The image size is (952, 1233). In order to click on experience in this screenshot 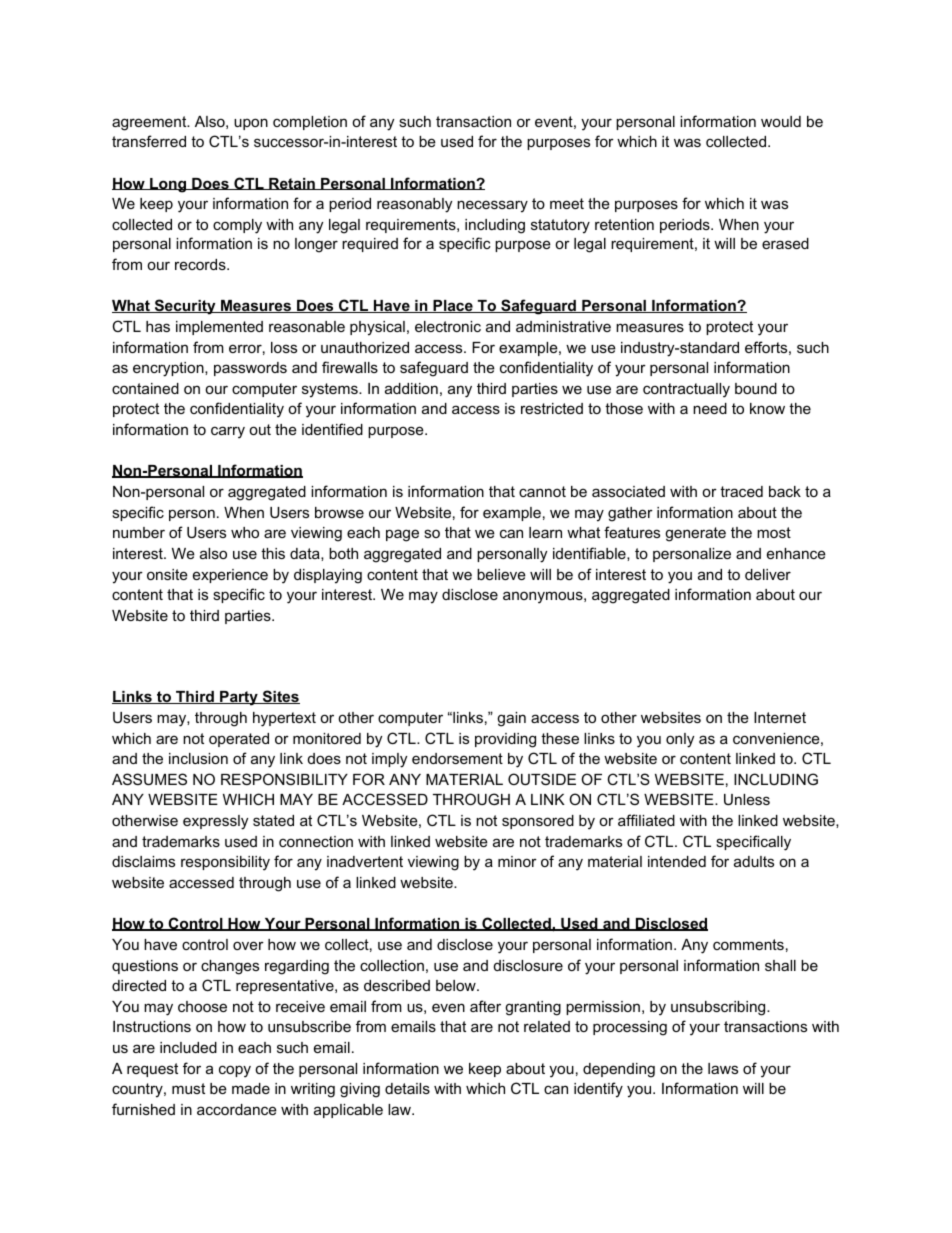, I will do `click(230, 576)`.
